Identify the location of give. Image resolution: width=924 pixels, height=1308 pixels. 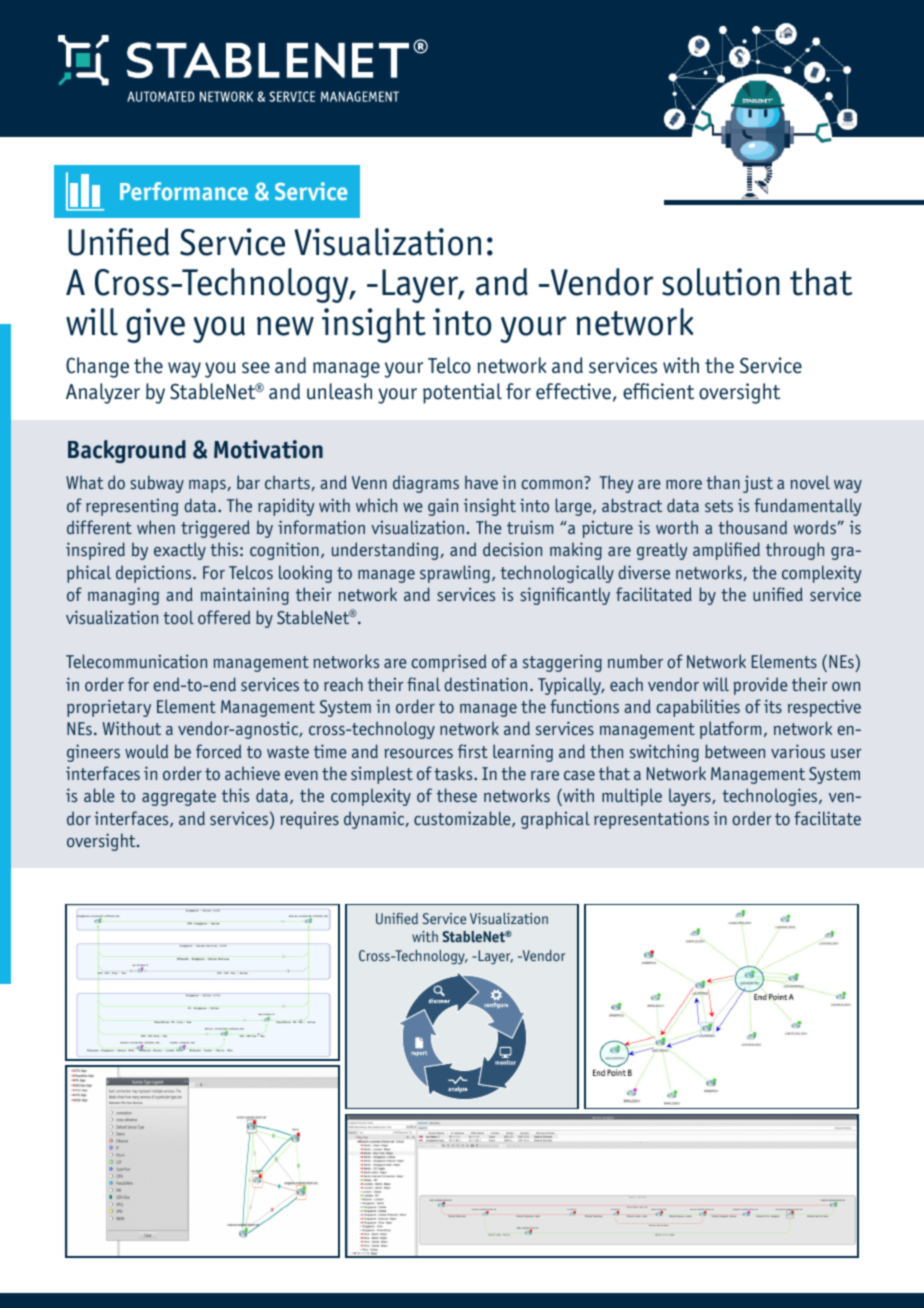
(155, 325).
